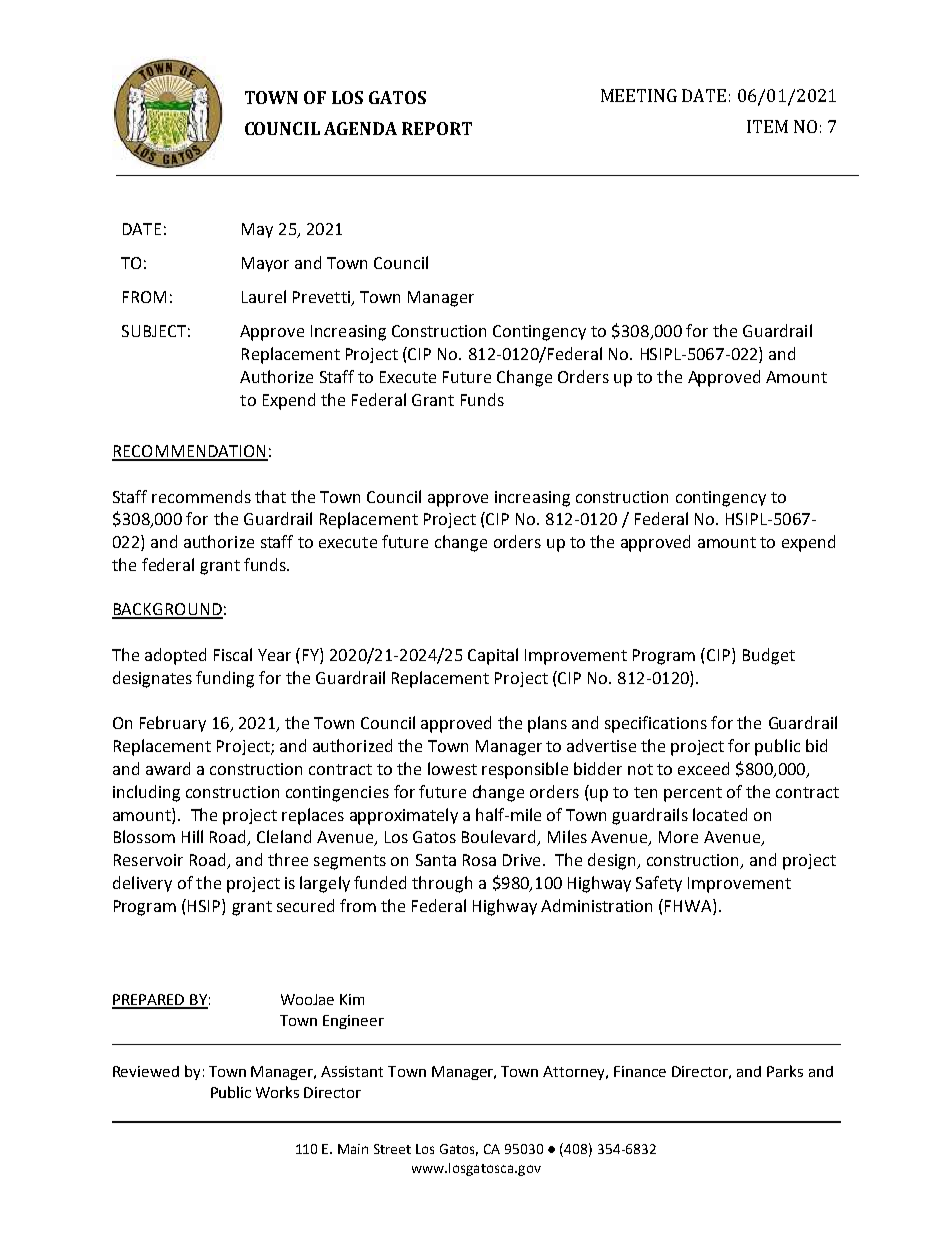 The height and width of the screenshot is (1233, 952). I want to click on Street, so click(392, 1149).
